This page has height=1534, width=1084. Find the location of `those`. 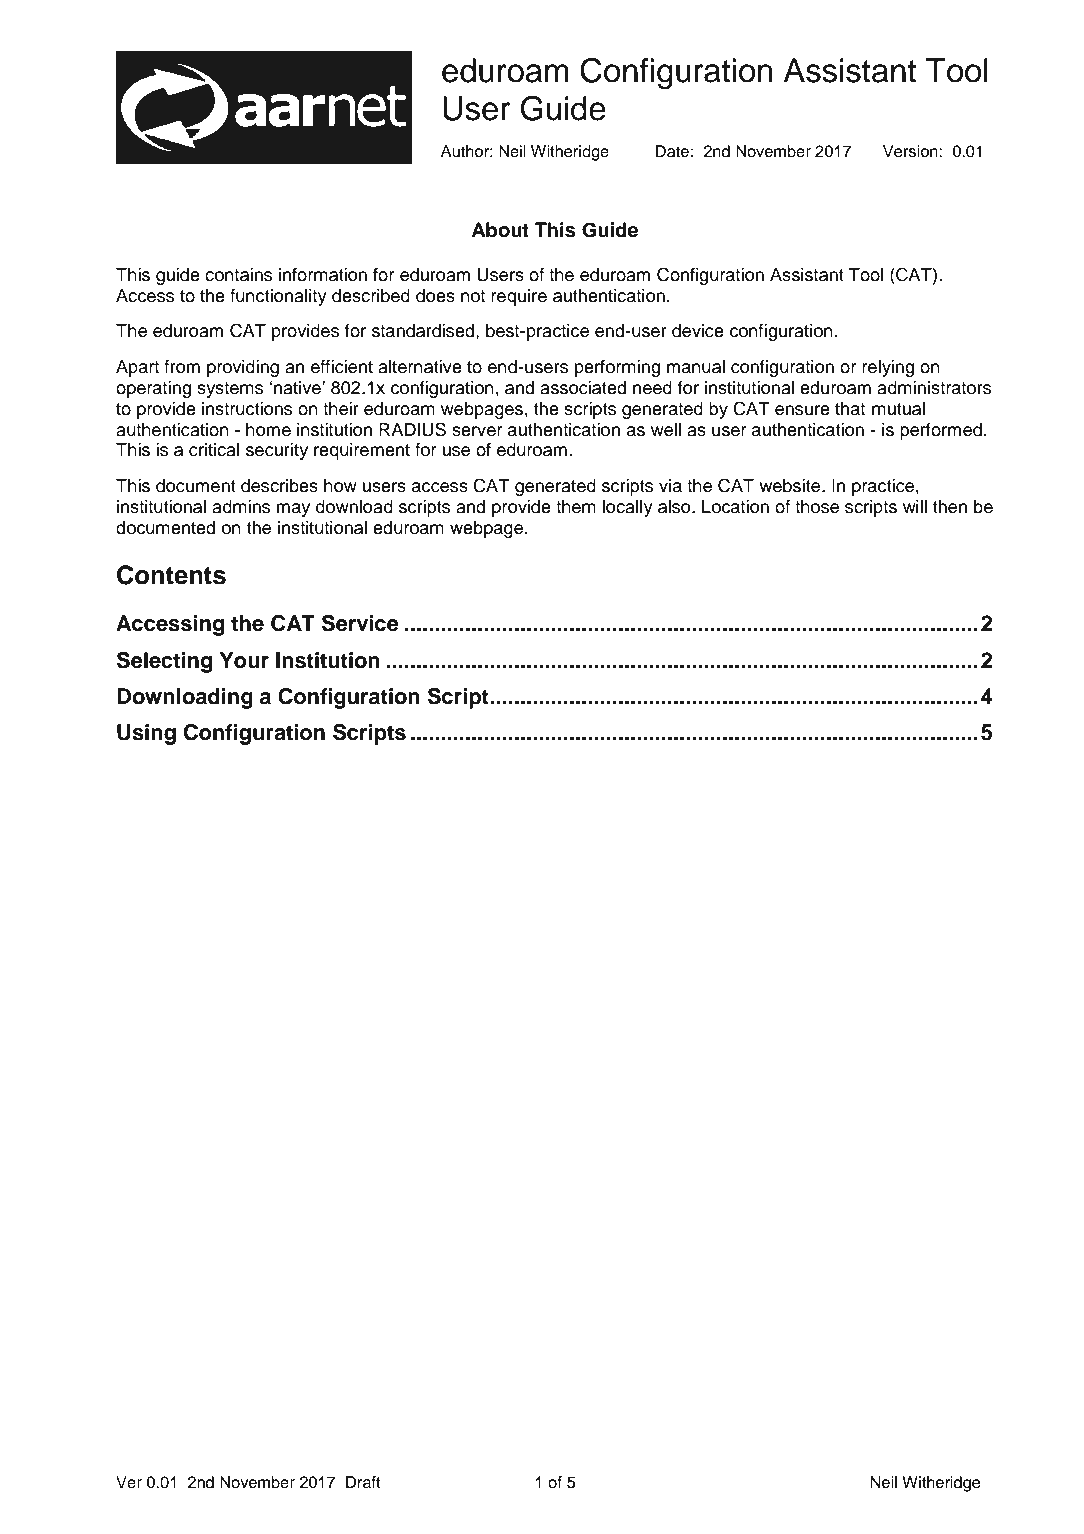

those is located at coordinates (817, 507).
